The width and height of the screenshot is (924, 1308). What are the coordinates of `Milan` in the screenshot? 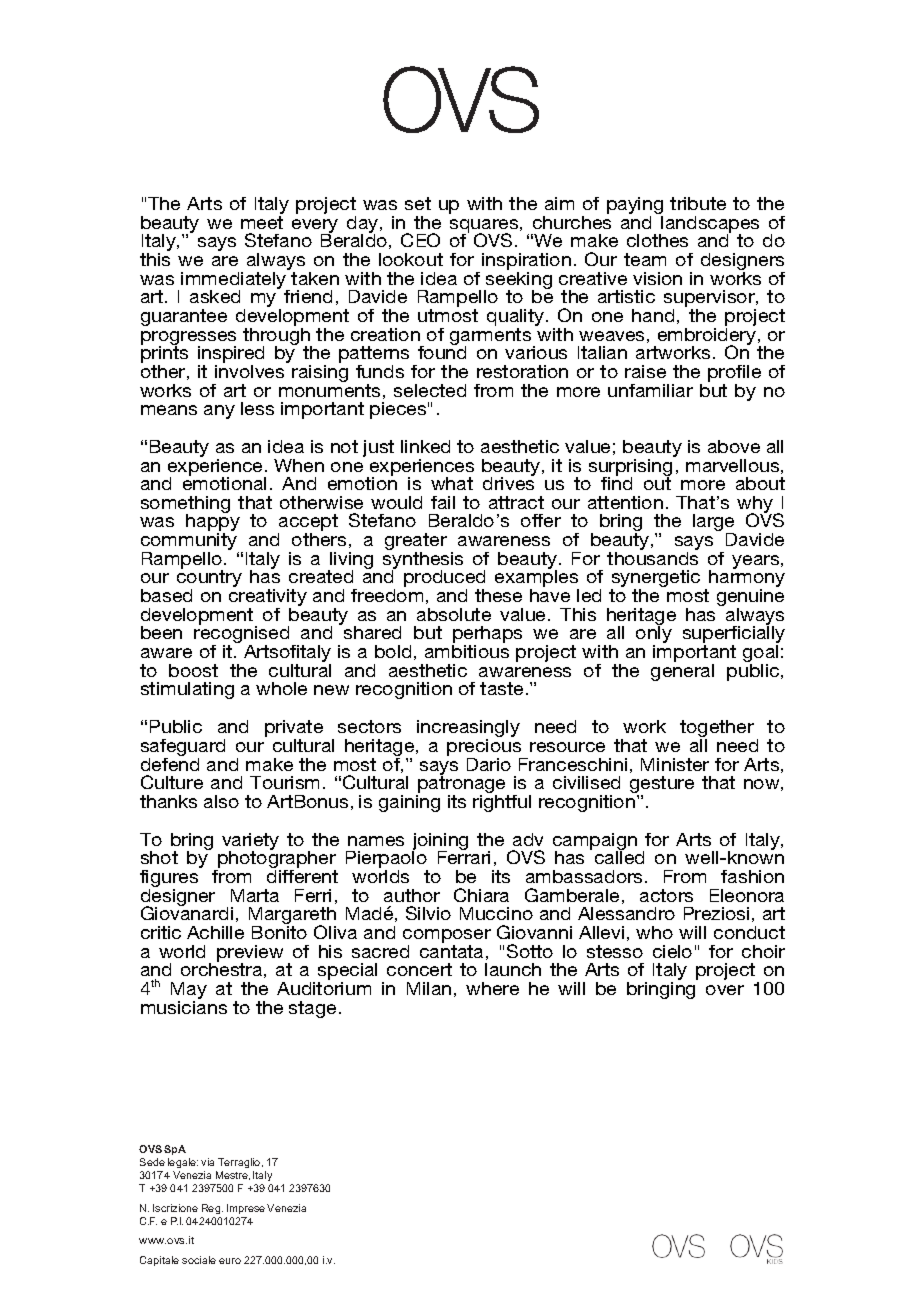 It's located at (429, 988).
